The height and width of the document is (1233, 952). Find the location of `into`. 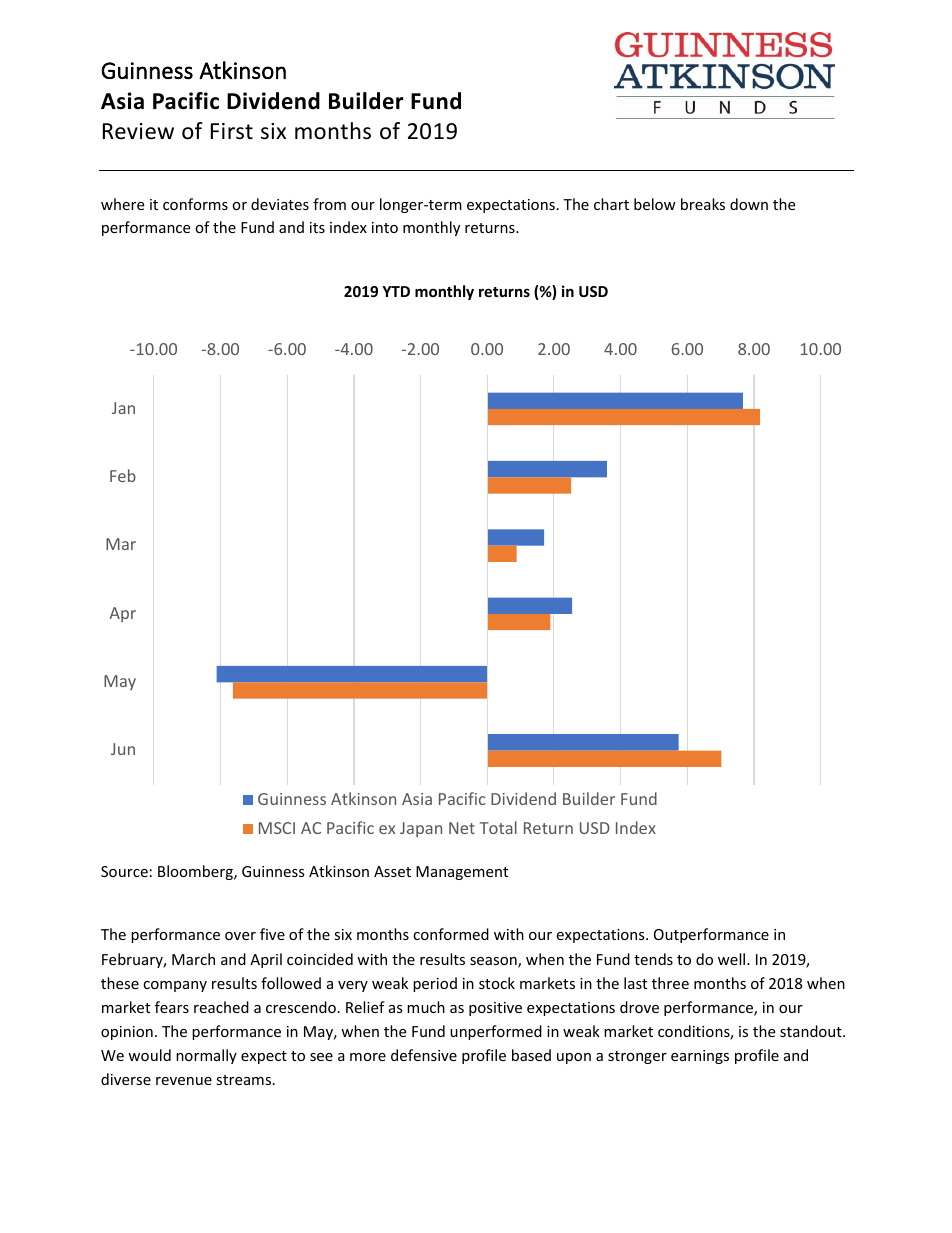

into is located at coordinates (385, 227).
